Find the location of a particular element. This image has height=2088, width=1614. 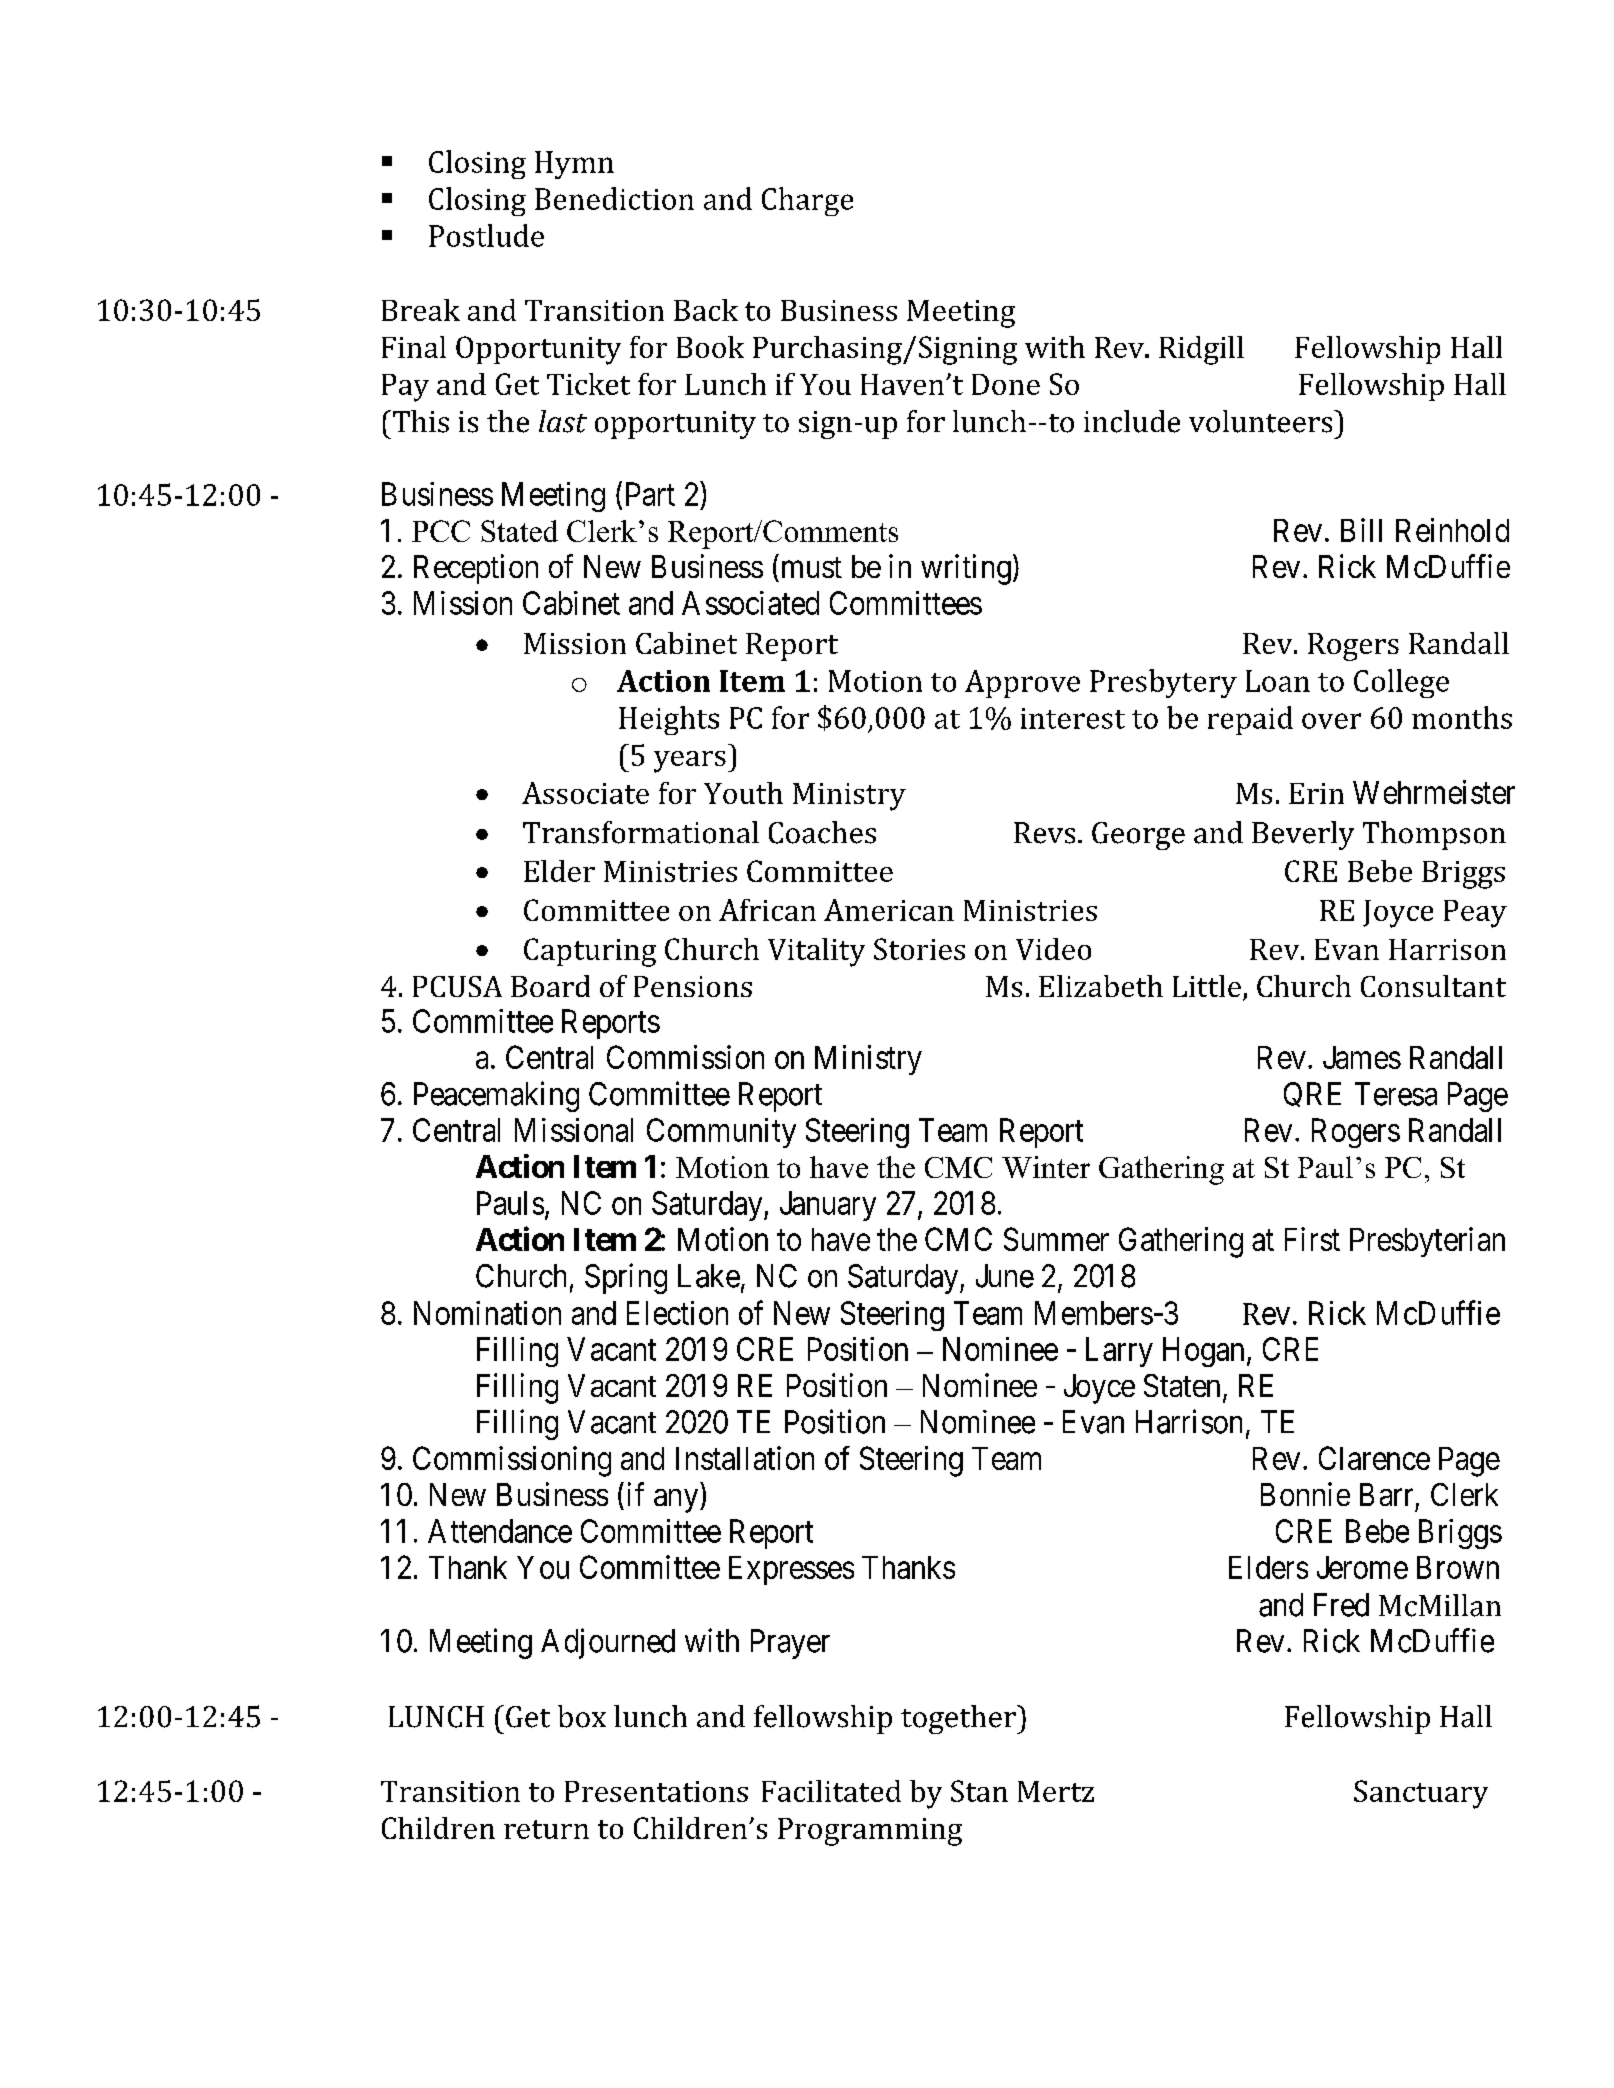

Hymn is located at coordinates (574, 165).
